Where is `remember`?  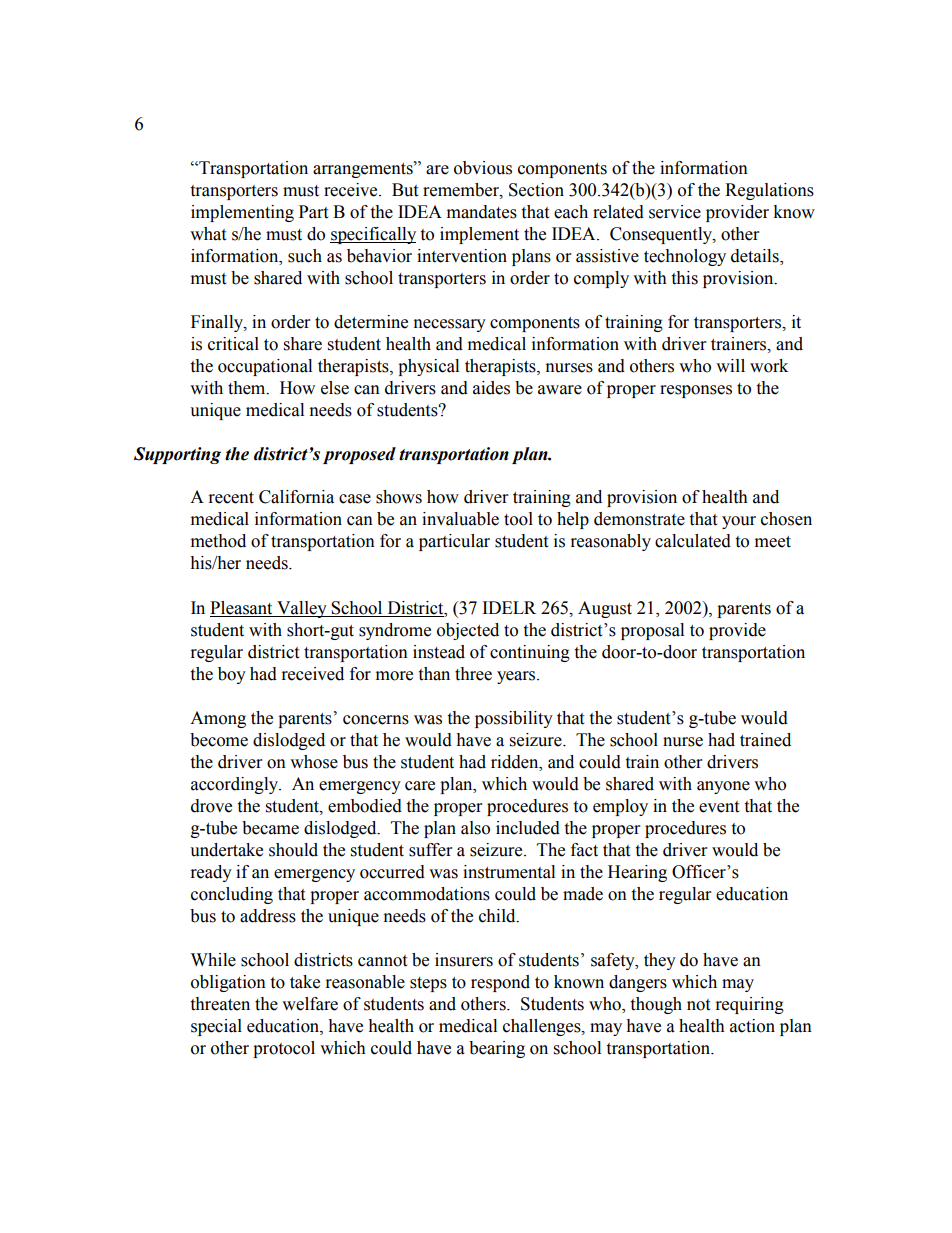
remember is located at coordinates (462, 190).
